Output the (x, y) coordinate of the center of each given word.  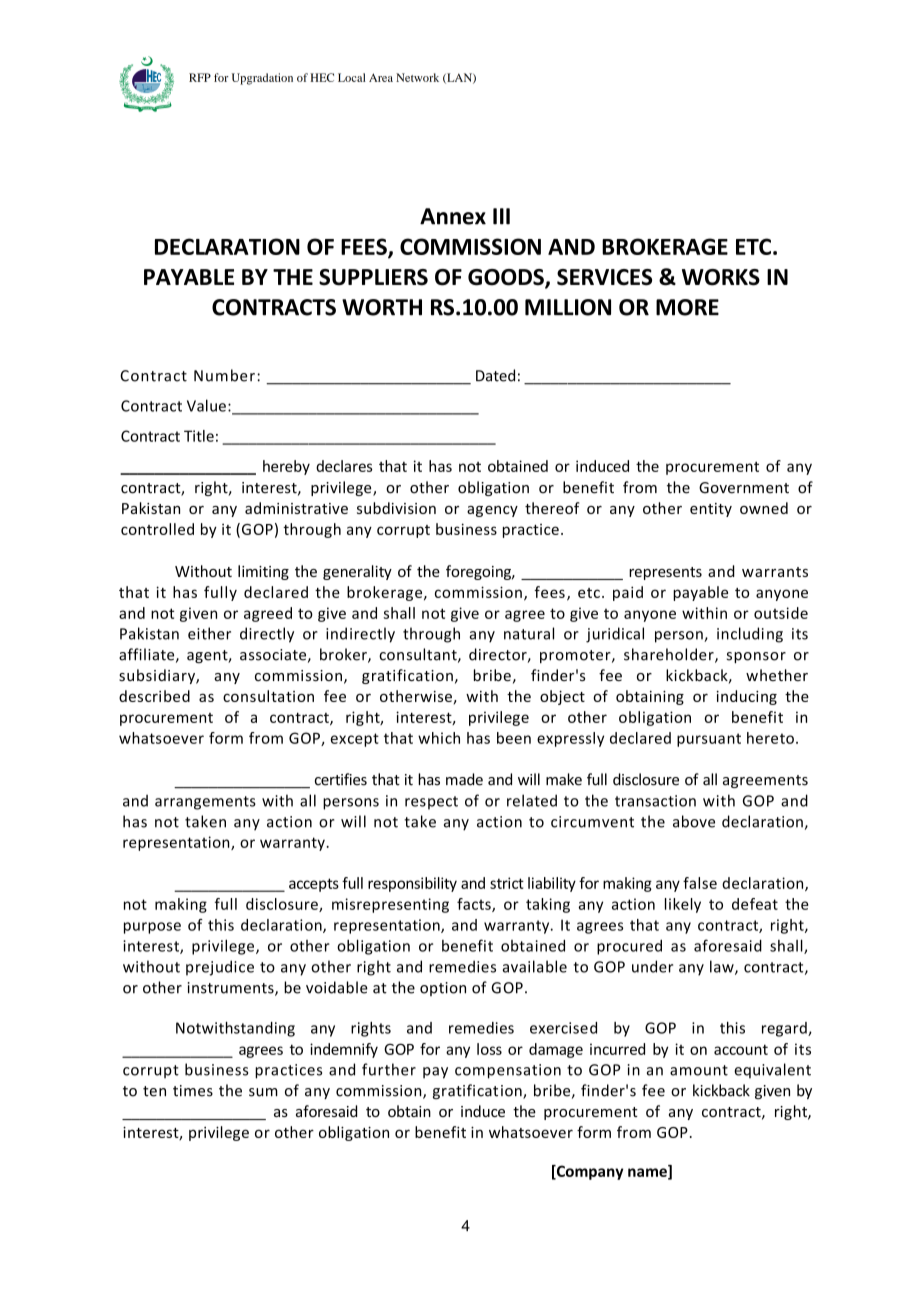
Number (224, 375)
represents (665, 573)
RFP (200, 77)
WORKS (721, 277)
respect (431, 803)
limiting (263, 572)
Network (417, 77)
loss (489, 1049)
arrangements (205, 803)
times (193, 1091)
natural (529, 633)
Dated (495, 375)
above (694, 821)
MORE (687, 307)
